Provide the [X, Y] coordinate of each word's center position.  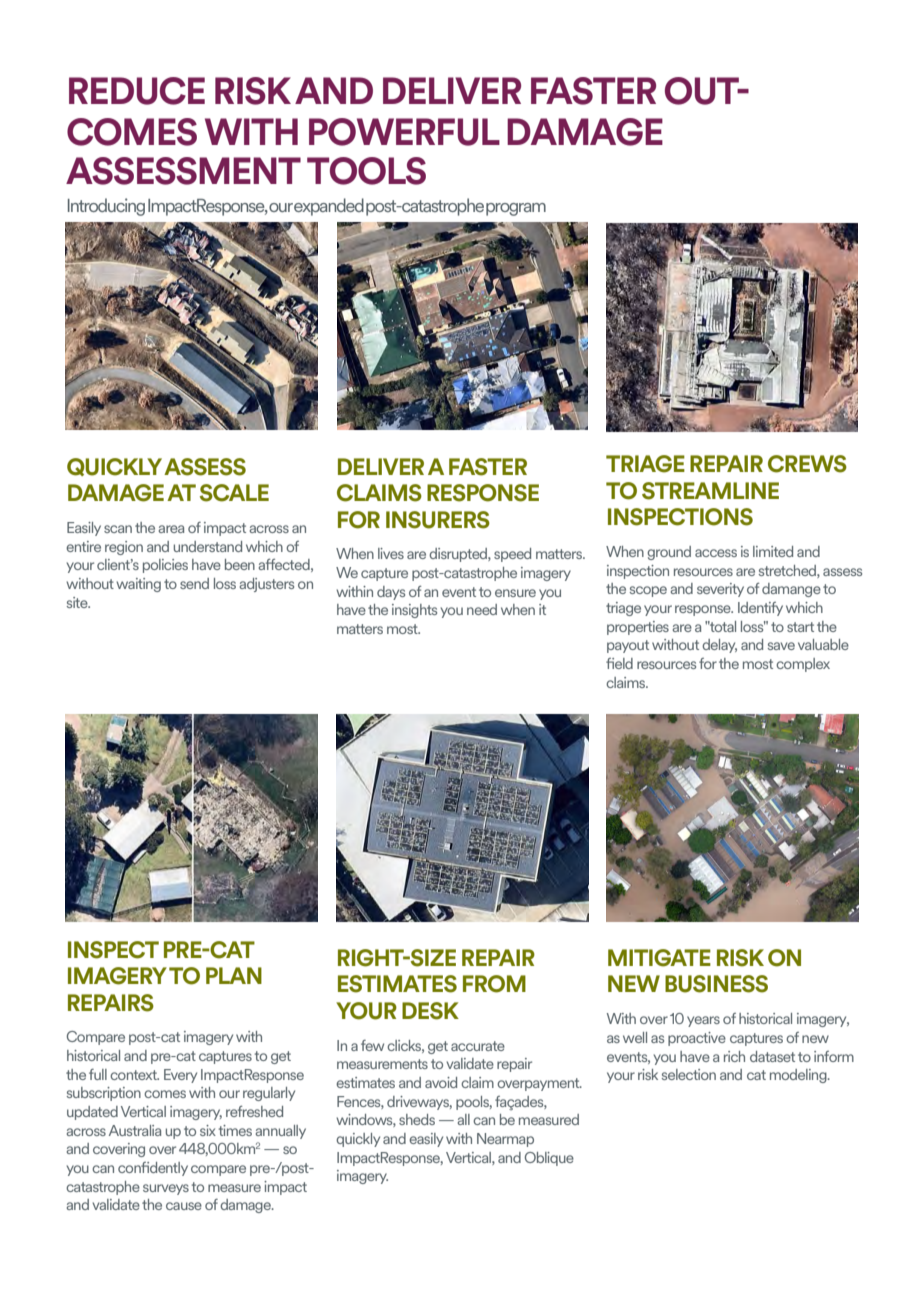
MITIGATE [659, 958]
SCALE [234, 493]
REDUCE [137, 91]
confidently [153, 1169]
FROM [494, 984]
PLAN [234, 975]
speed [512, 555]
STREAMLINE [710, 491]
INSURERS [438, 520]
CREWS [807, 464]
